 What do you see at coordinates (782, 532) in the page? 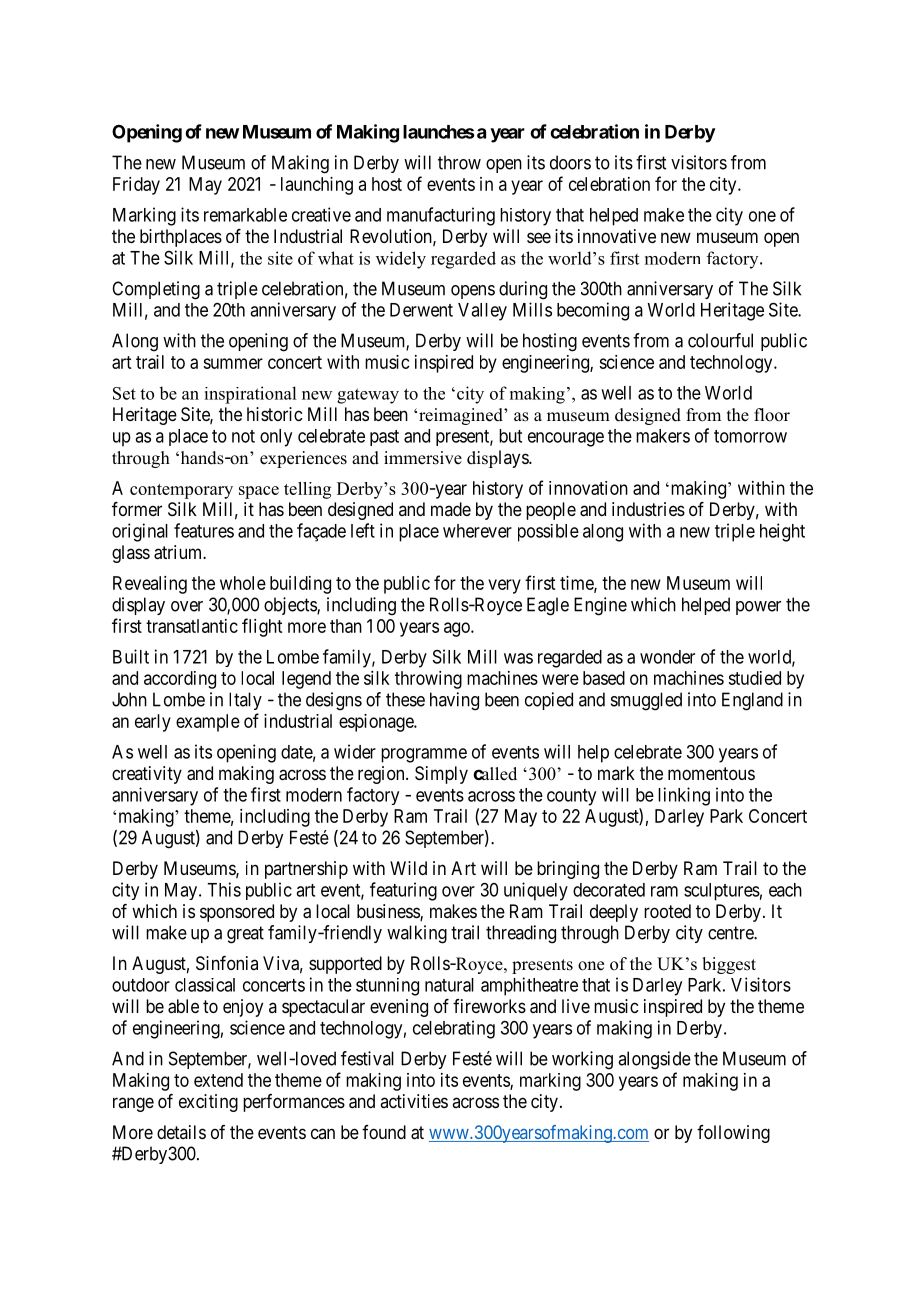
I see `height` at bounding box center [782, 532].
